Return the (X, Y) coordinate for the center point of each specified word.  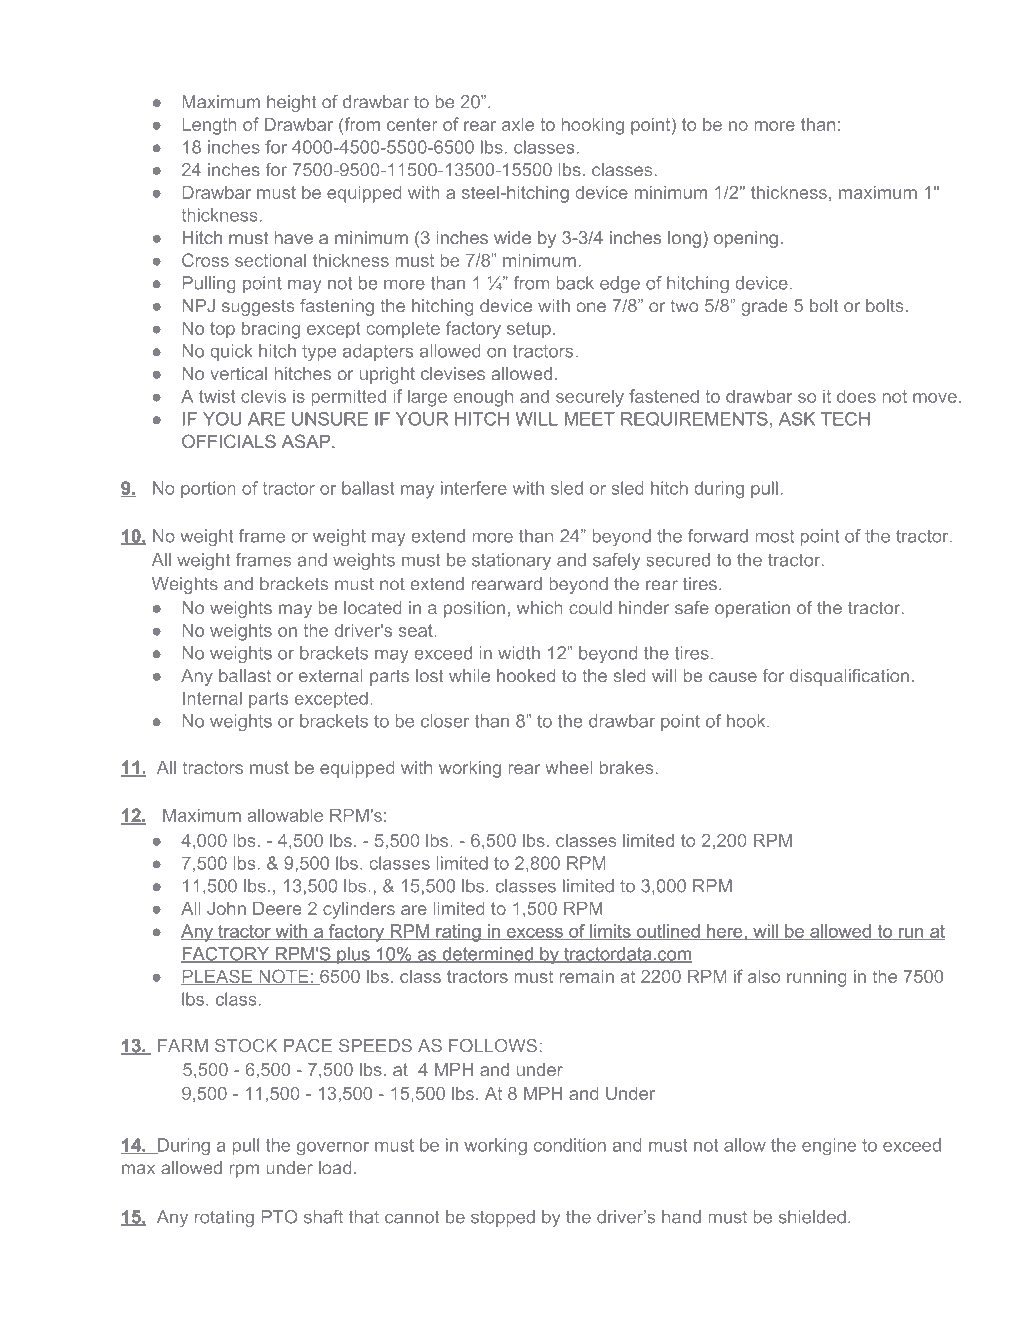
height (291, 103)
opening (746, 239)
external (331, 675)
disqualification (849, 677)
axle (518, 124)
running (817, 978)
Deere (277, 908)
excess (534, 934)
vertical (238, 373)
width (519, 653)
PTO (280, 1217)
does (856, 396)
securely (590, 398)
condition (570, 1145)
